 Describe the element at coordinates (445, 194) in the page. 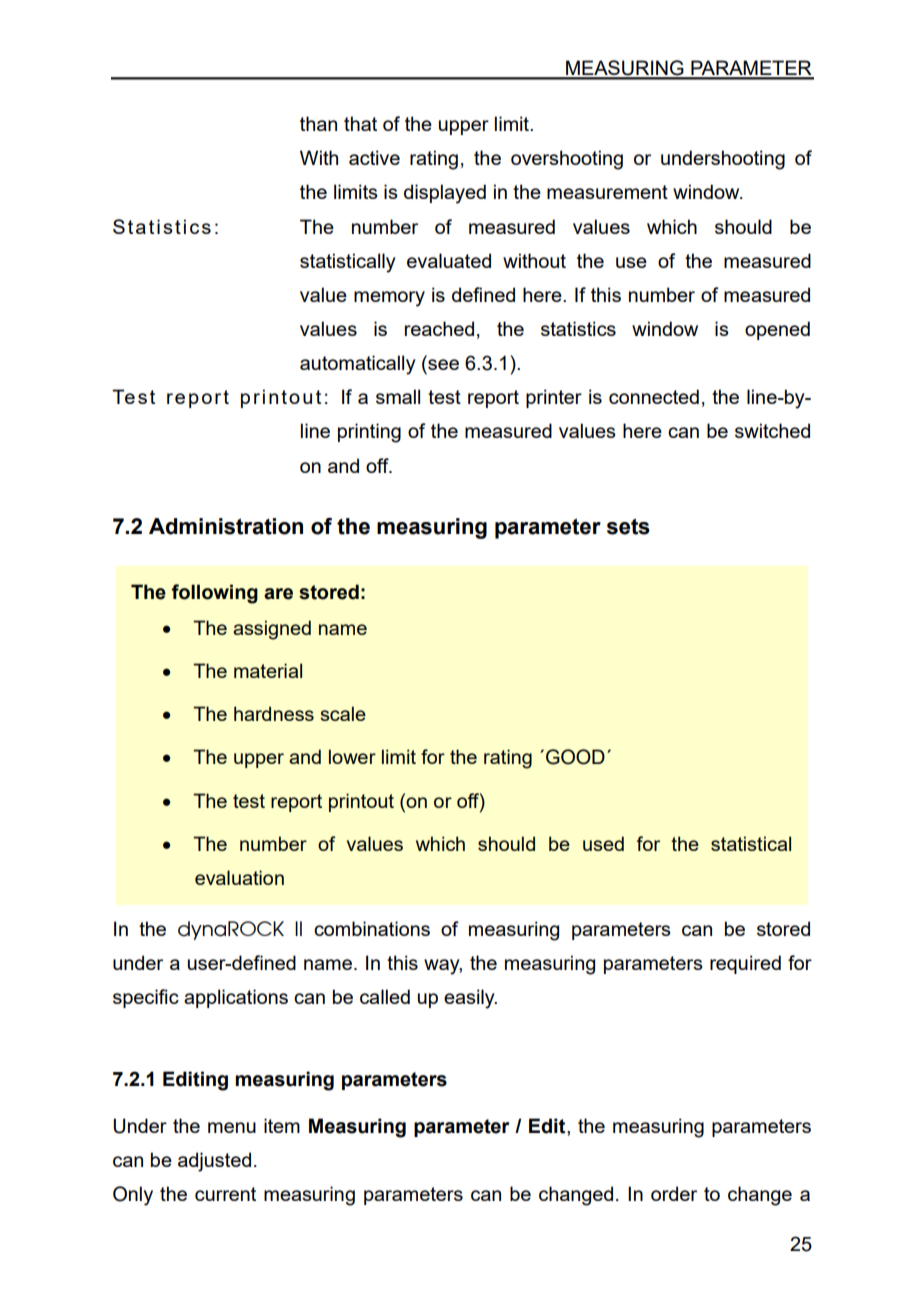

I see `displayed` at that location.
